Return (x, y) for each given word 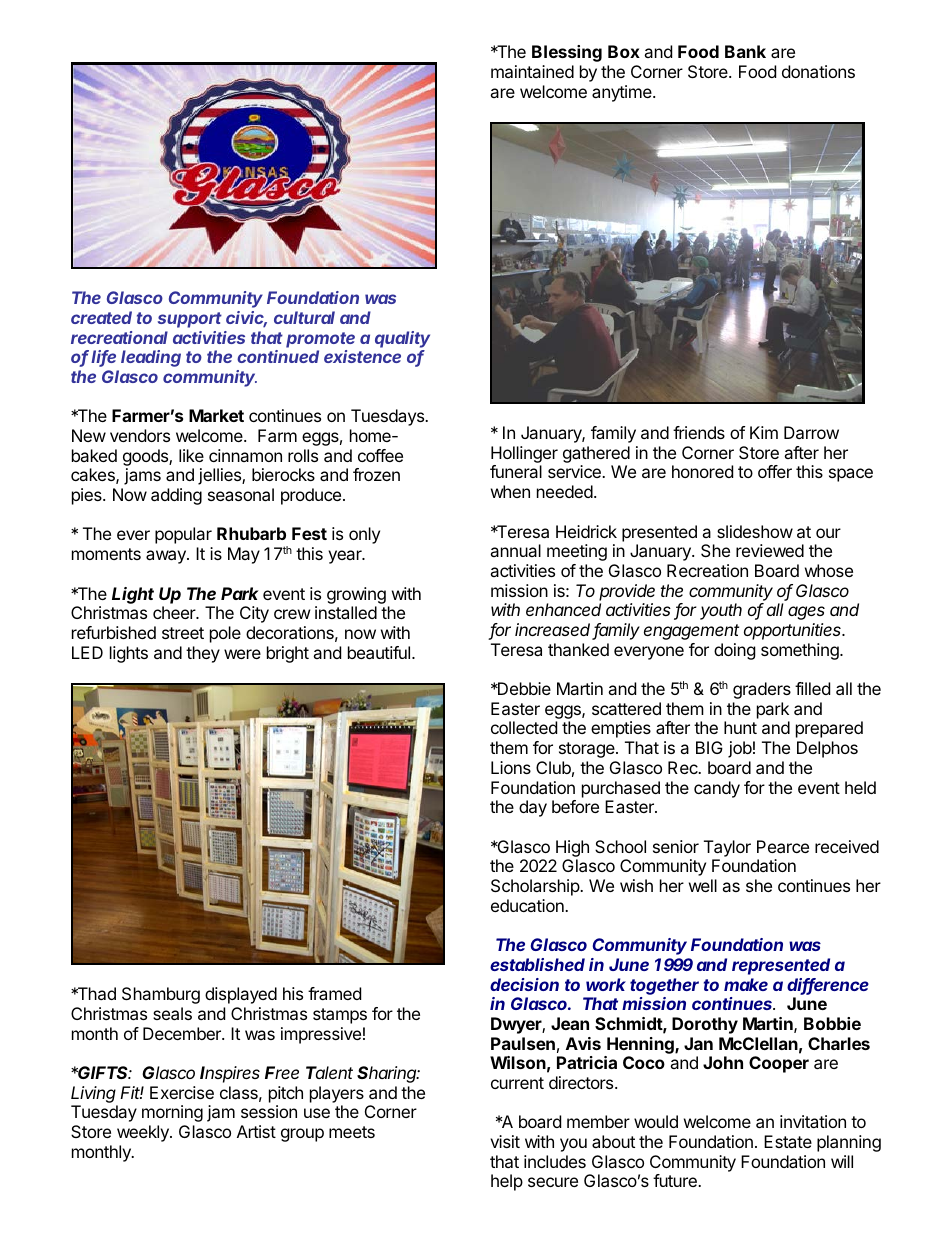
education (528, 905)
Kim (764, 432)
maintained (532, 71)
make (746, 984)
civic (246, 319)
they (203, 654)
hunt (740, 727)
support (190, 320)
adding (176, 496)
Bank (745, 51)
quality (402, 339)
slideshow (755, 531)
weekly (144, 1133)
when (510, 491)
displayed (241, 995)
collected (524, 727)
